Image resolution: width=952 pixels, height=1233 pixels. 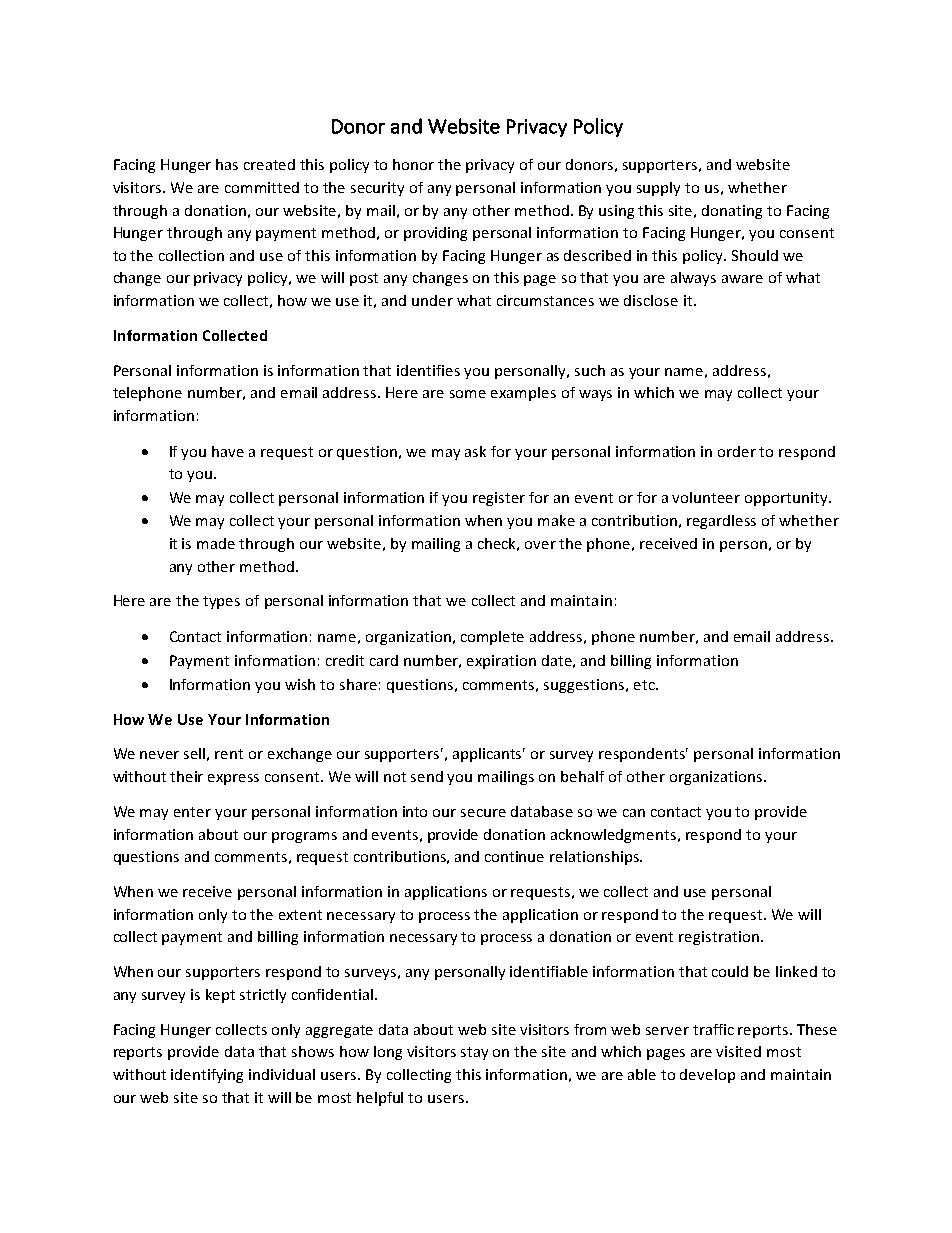 What do you see at coordinates (706, 497) in the screenshot?
I see `volunteer` at bounding box center [706, 497].
